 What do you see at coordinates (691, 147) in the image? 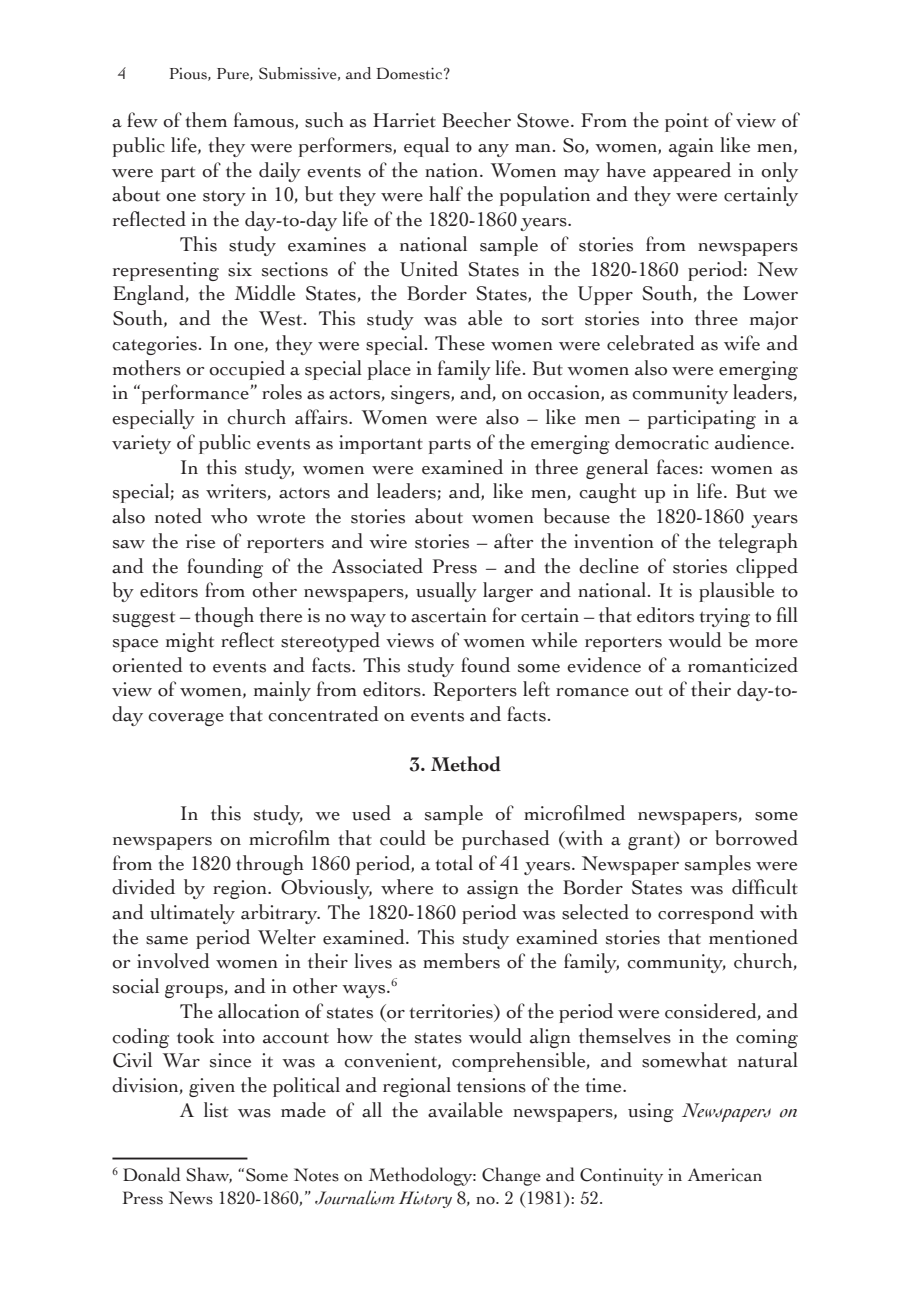
I see `again` at bounding box center [691, 147].
